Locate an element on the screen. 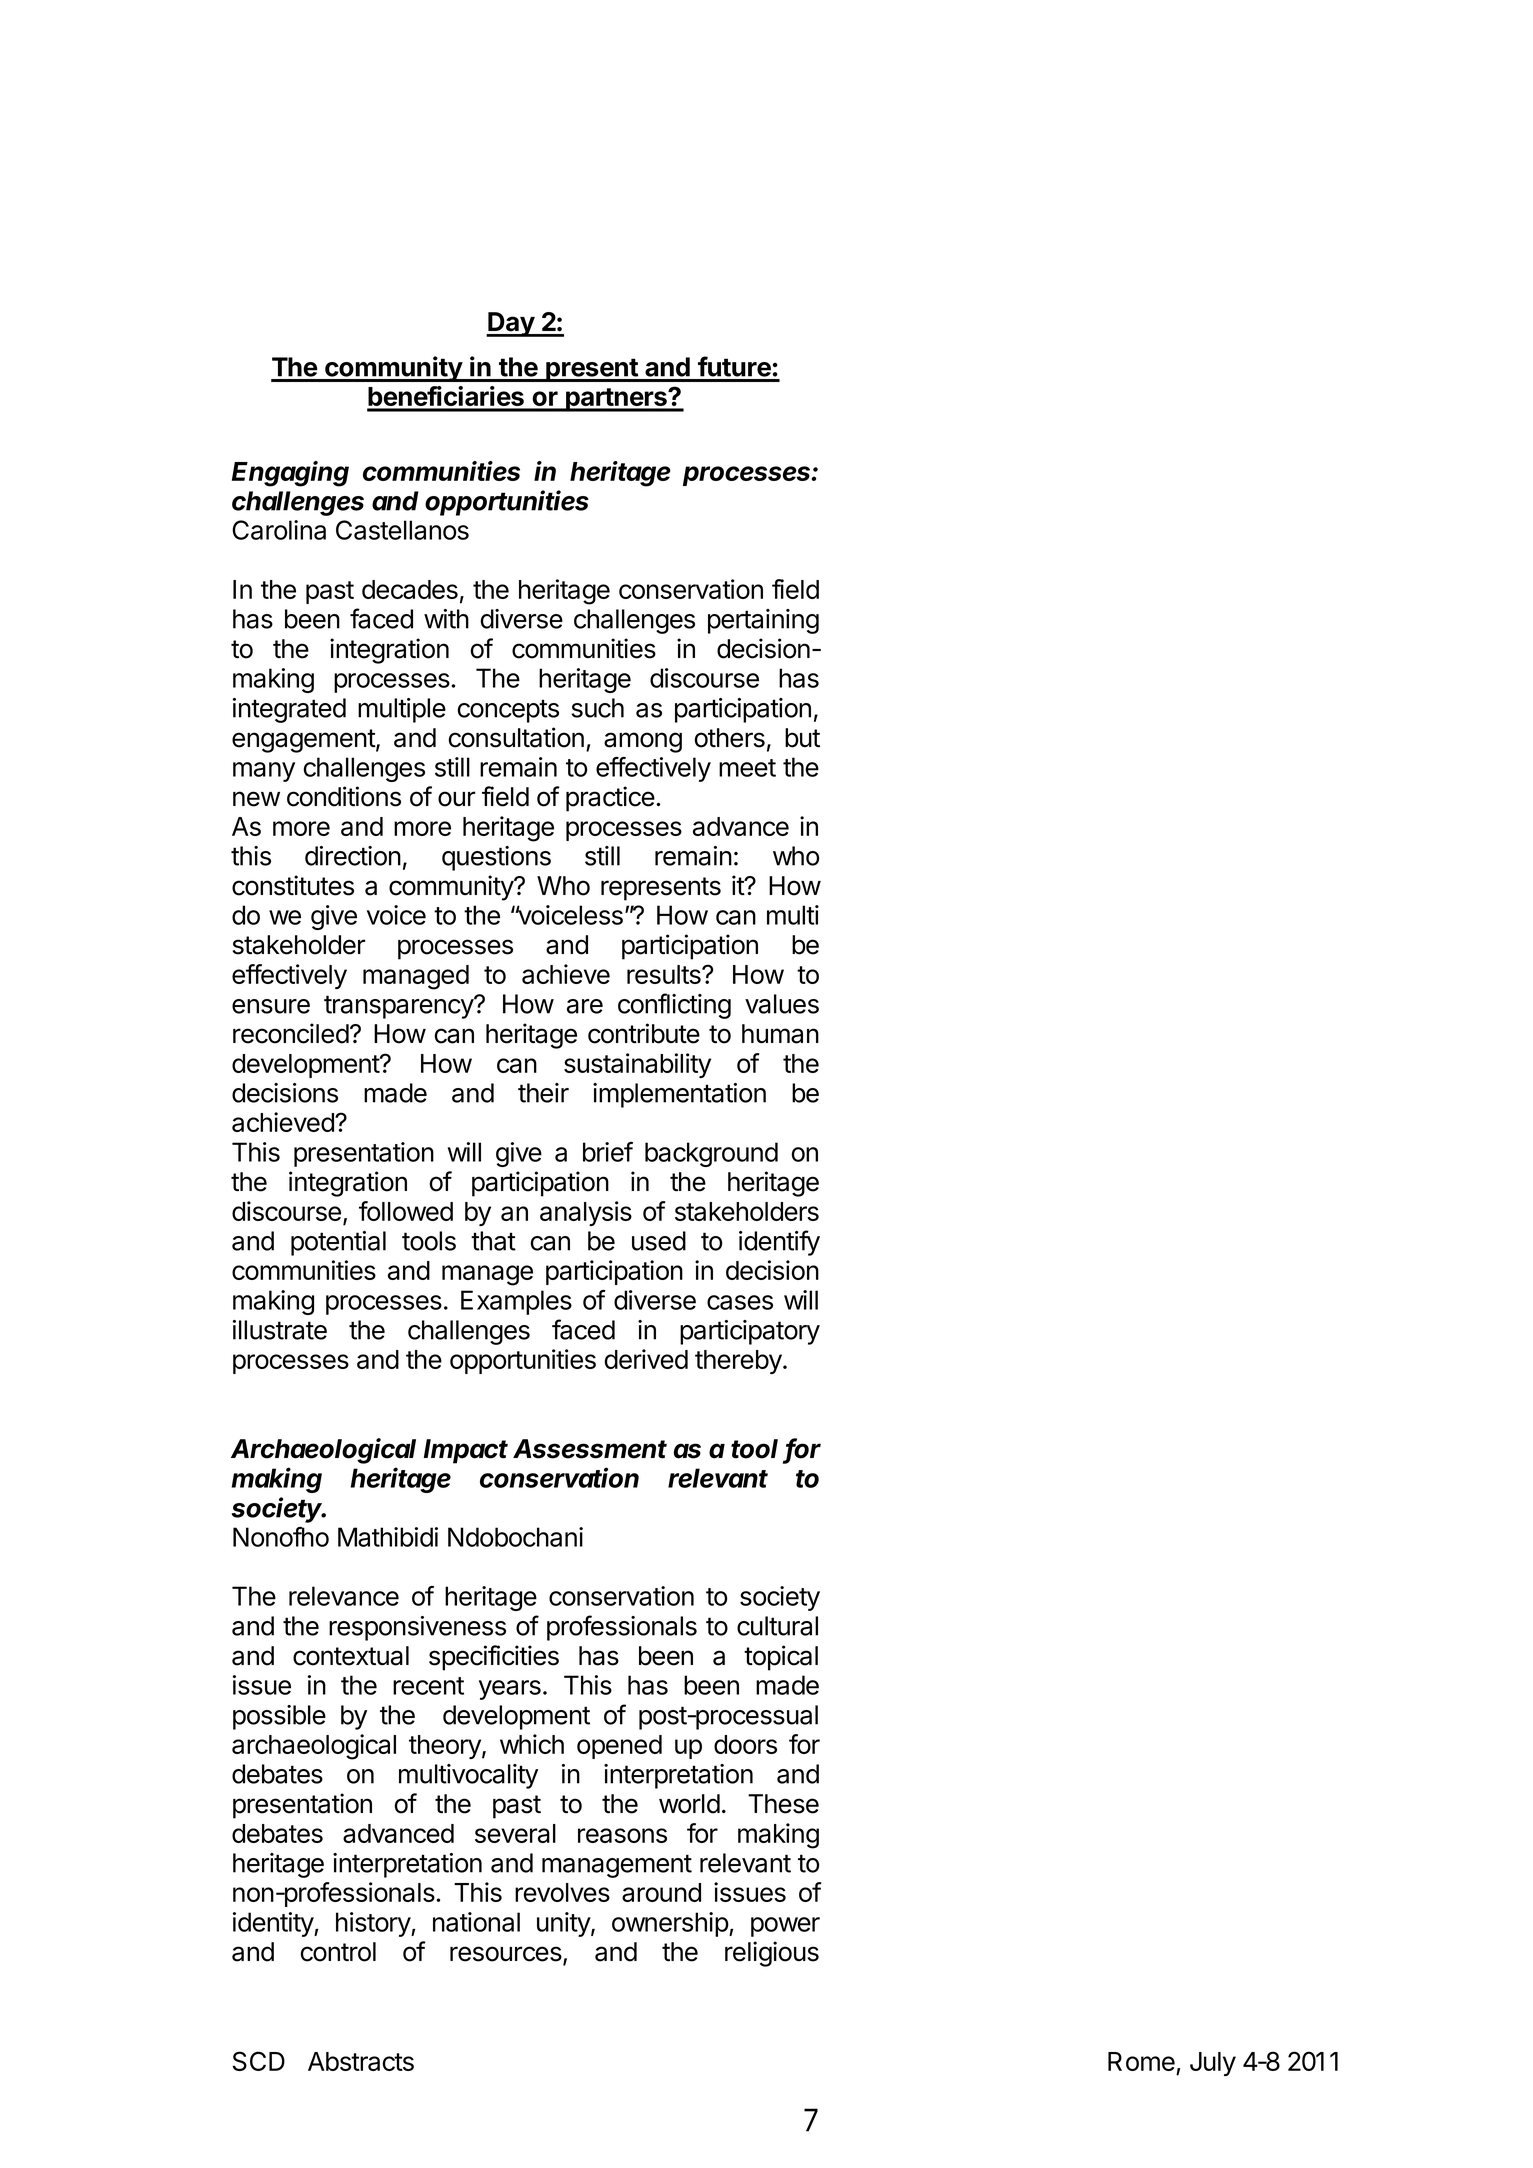 This screenshot has width=1533, height=2168. followed is located at coordinates (406, 1211).
